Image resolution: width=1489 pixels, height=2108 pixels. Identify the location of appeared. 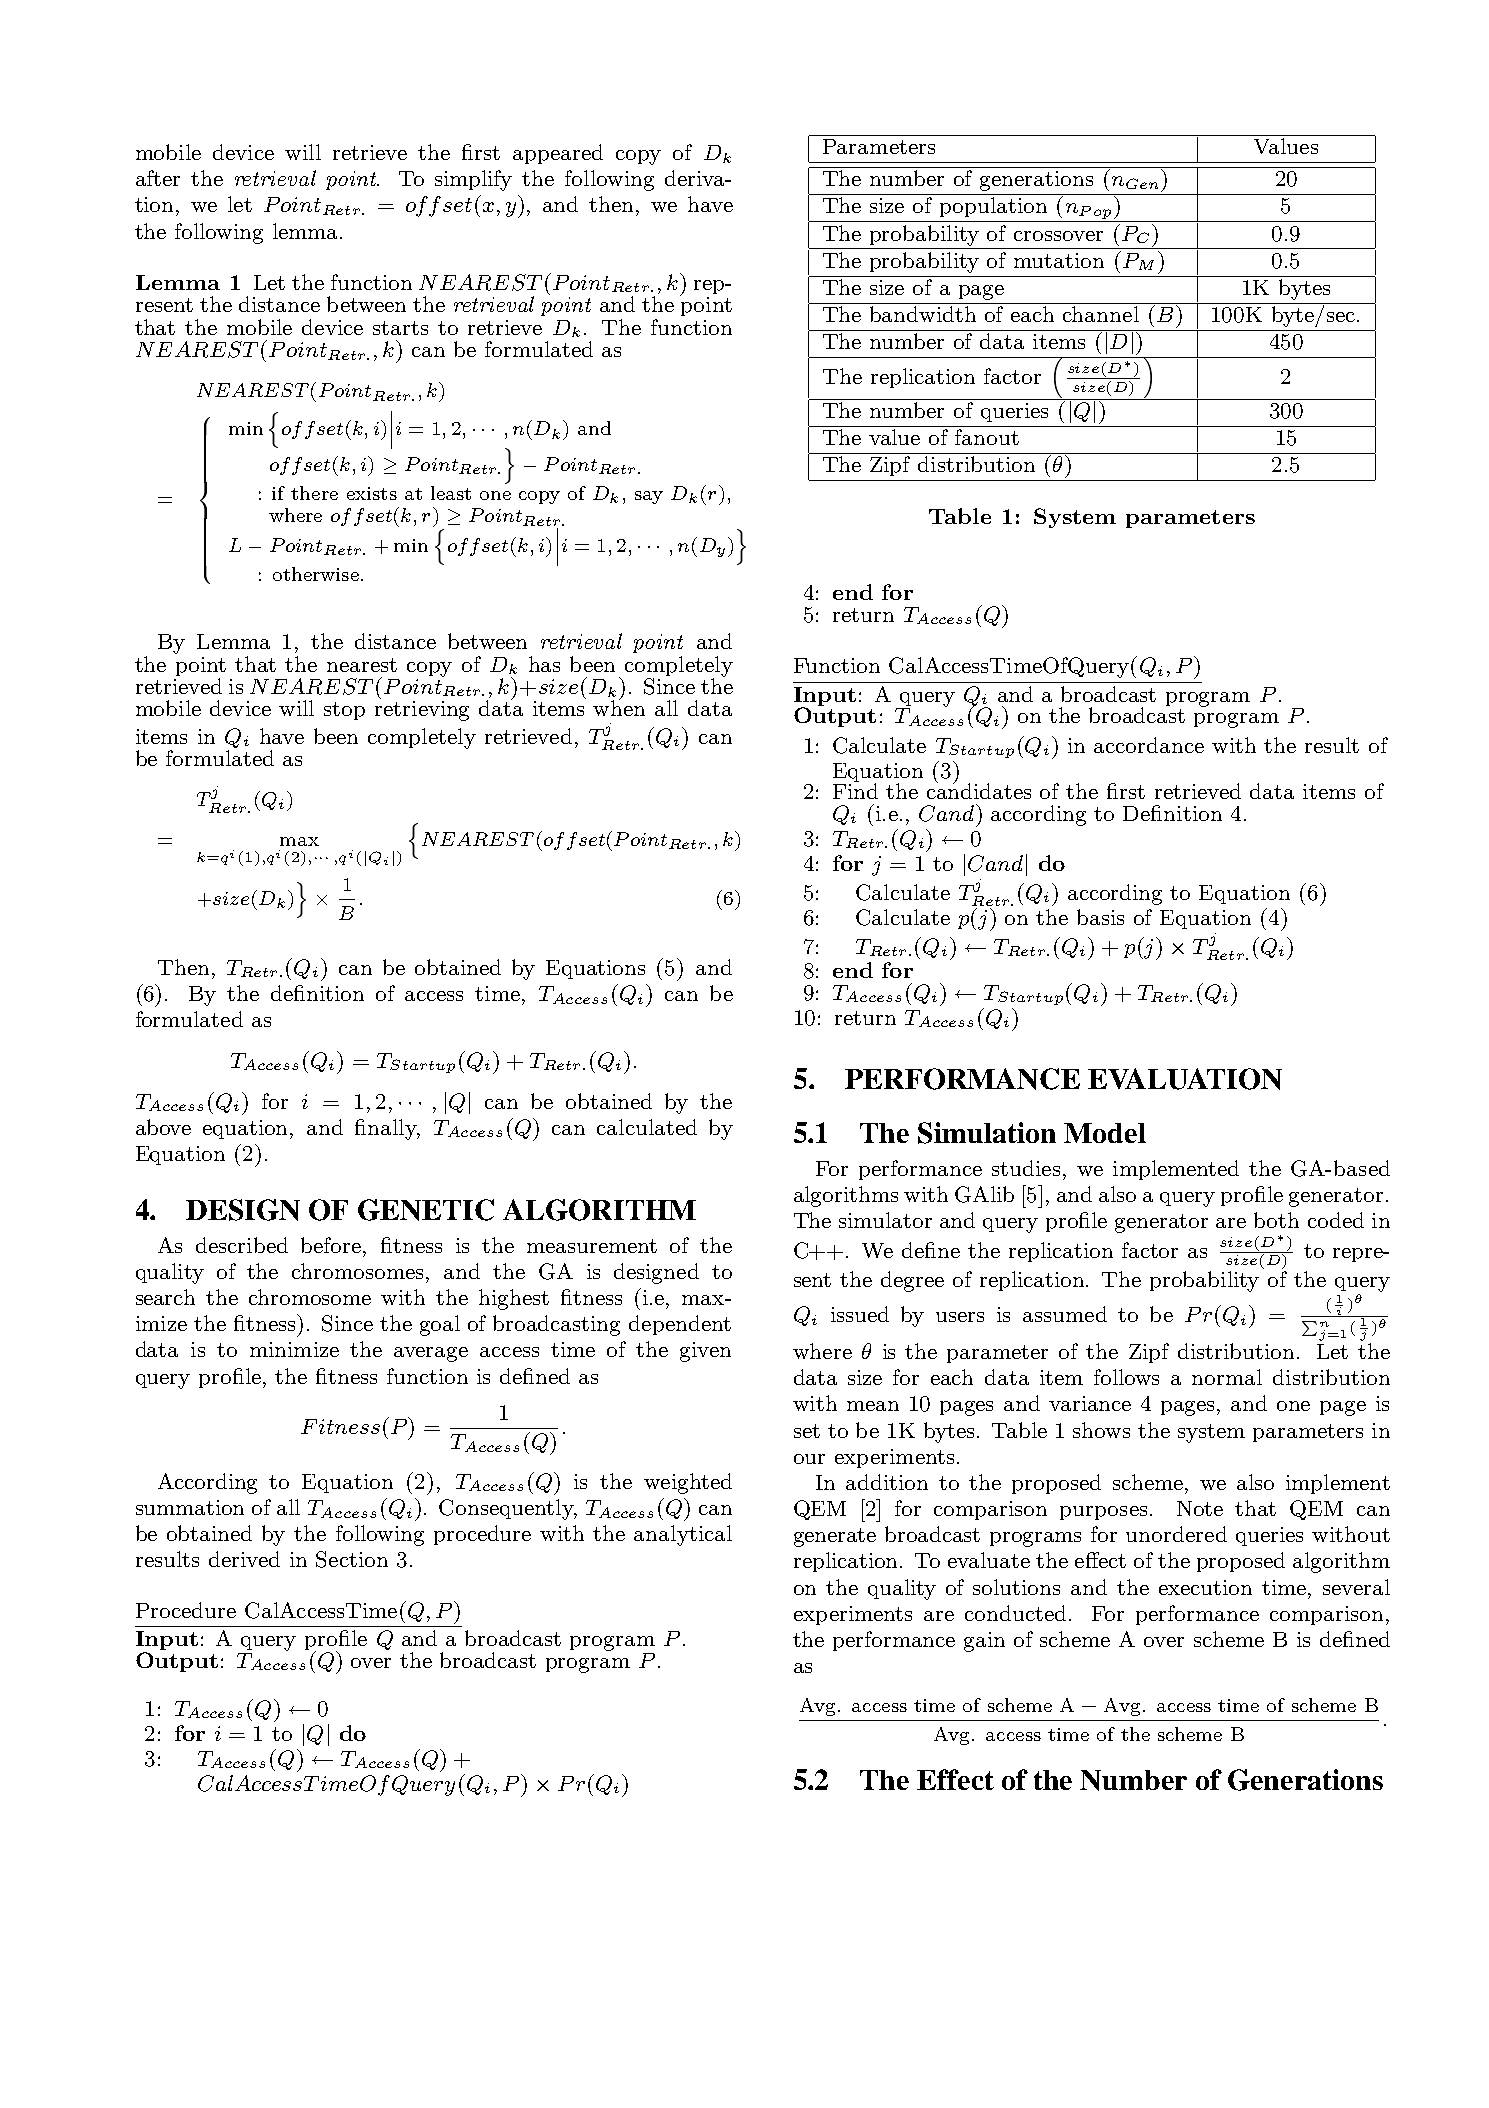
(558, 154).
